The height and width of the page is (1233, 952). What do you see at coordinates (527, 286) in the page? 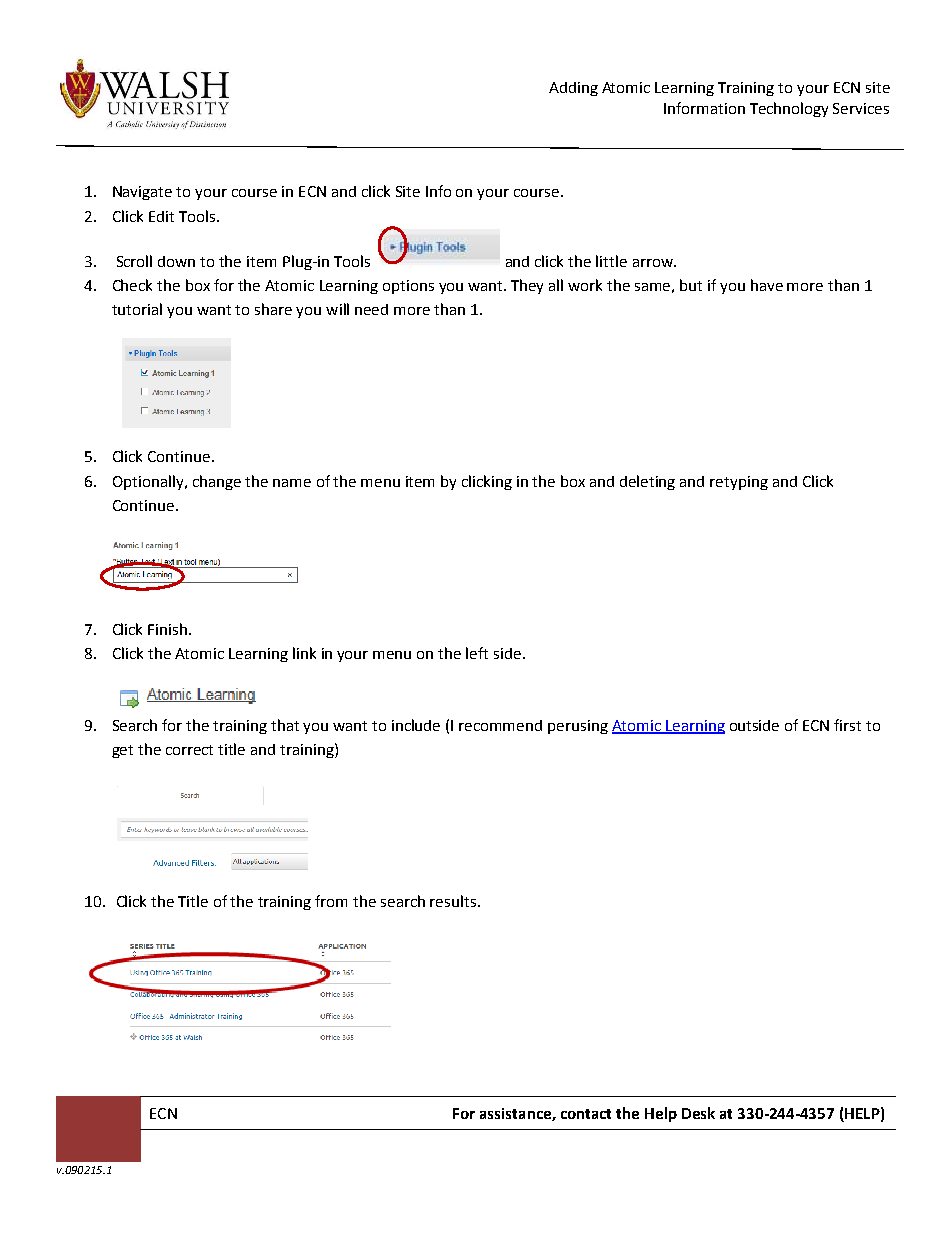
I see `They` at bounding box center [527, 286].
